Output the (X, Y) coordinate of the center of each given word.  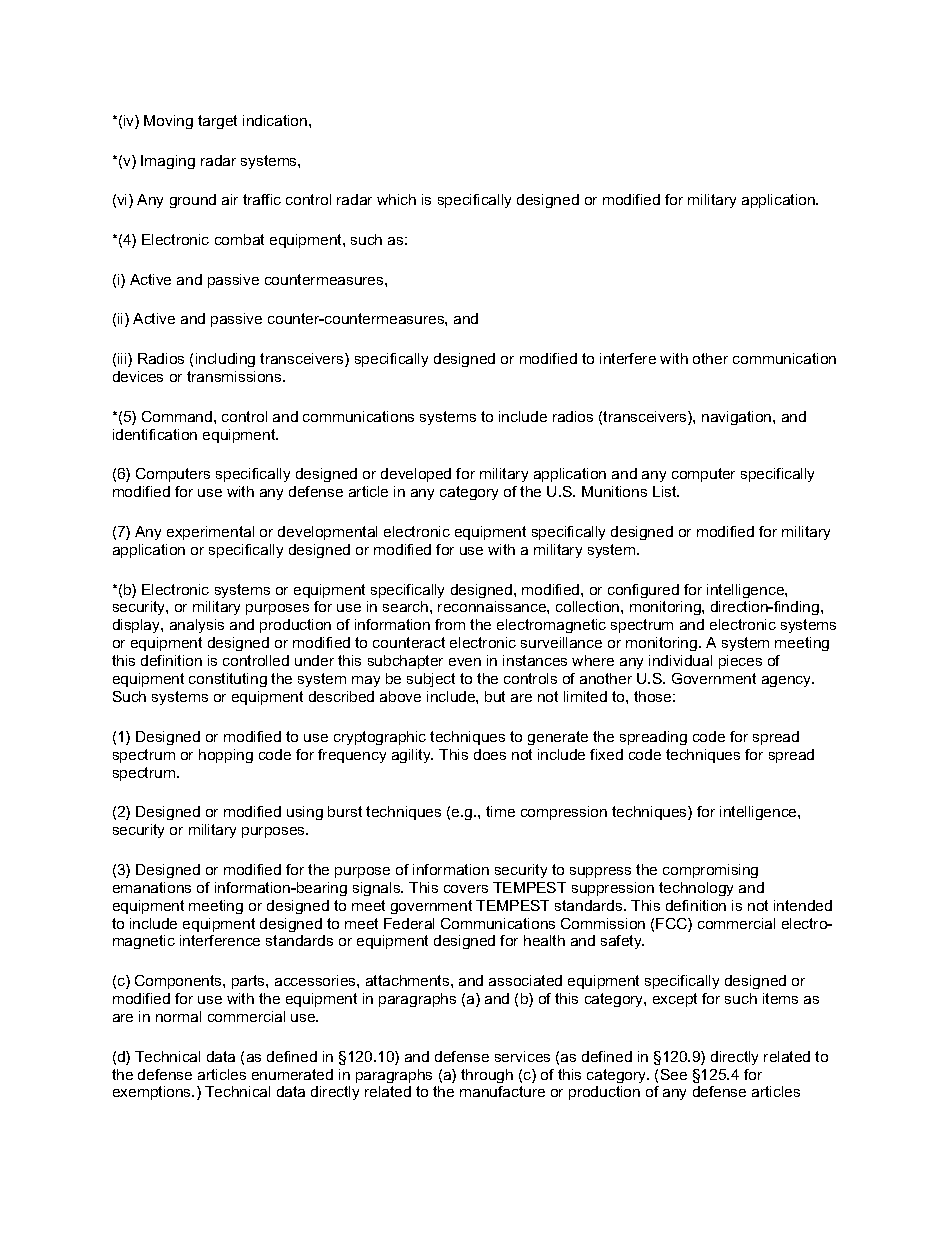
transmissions (235, 376)
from (450, 624)
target (217, 122)
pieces (740, 662)
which (396, 199)
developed (416, 475)
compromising (710, 871)
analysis (197, 626)
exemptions (153, 1093)
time (500, 811)
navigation (738, 418)
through (487, 1076)
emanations (152, 887)
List (666, 491)
